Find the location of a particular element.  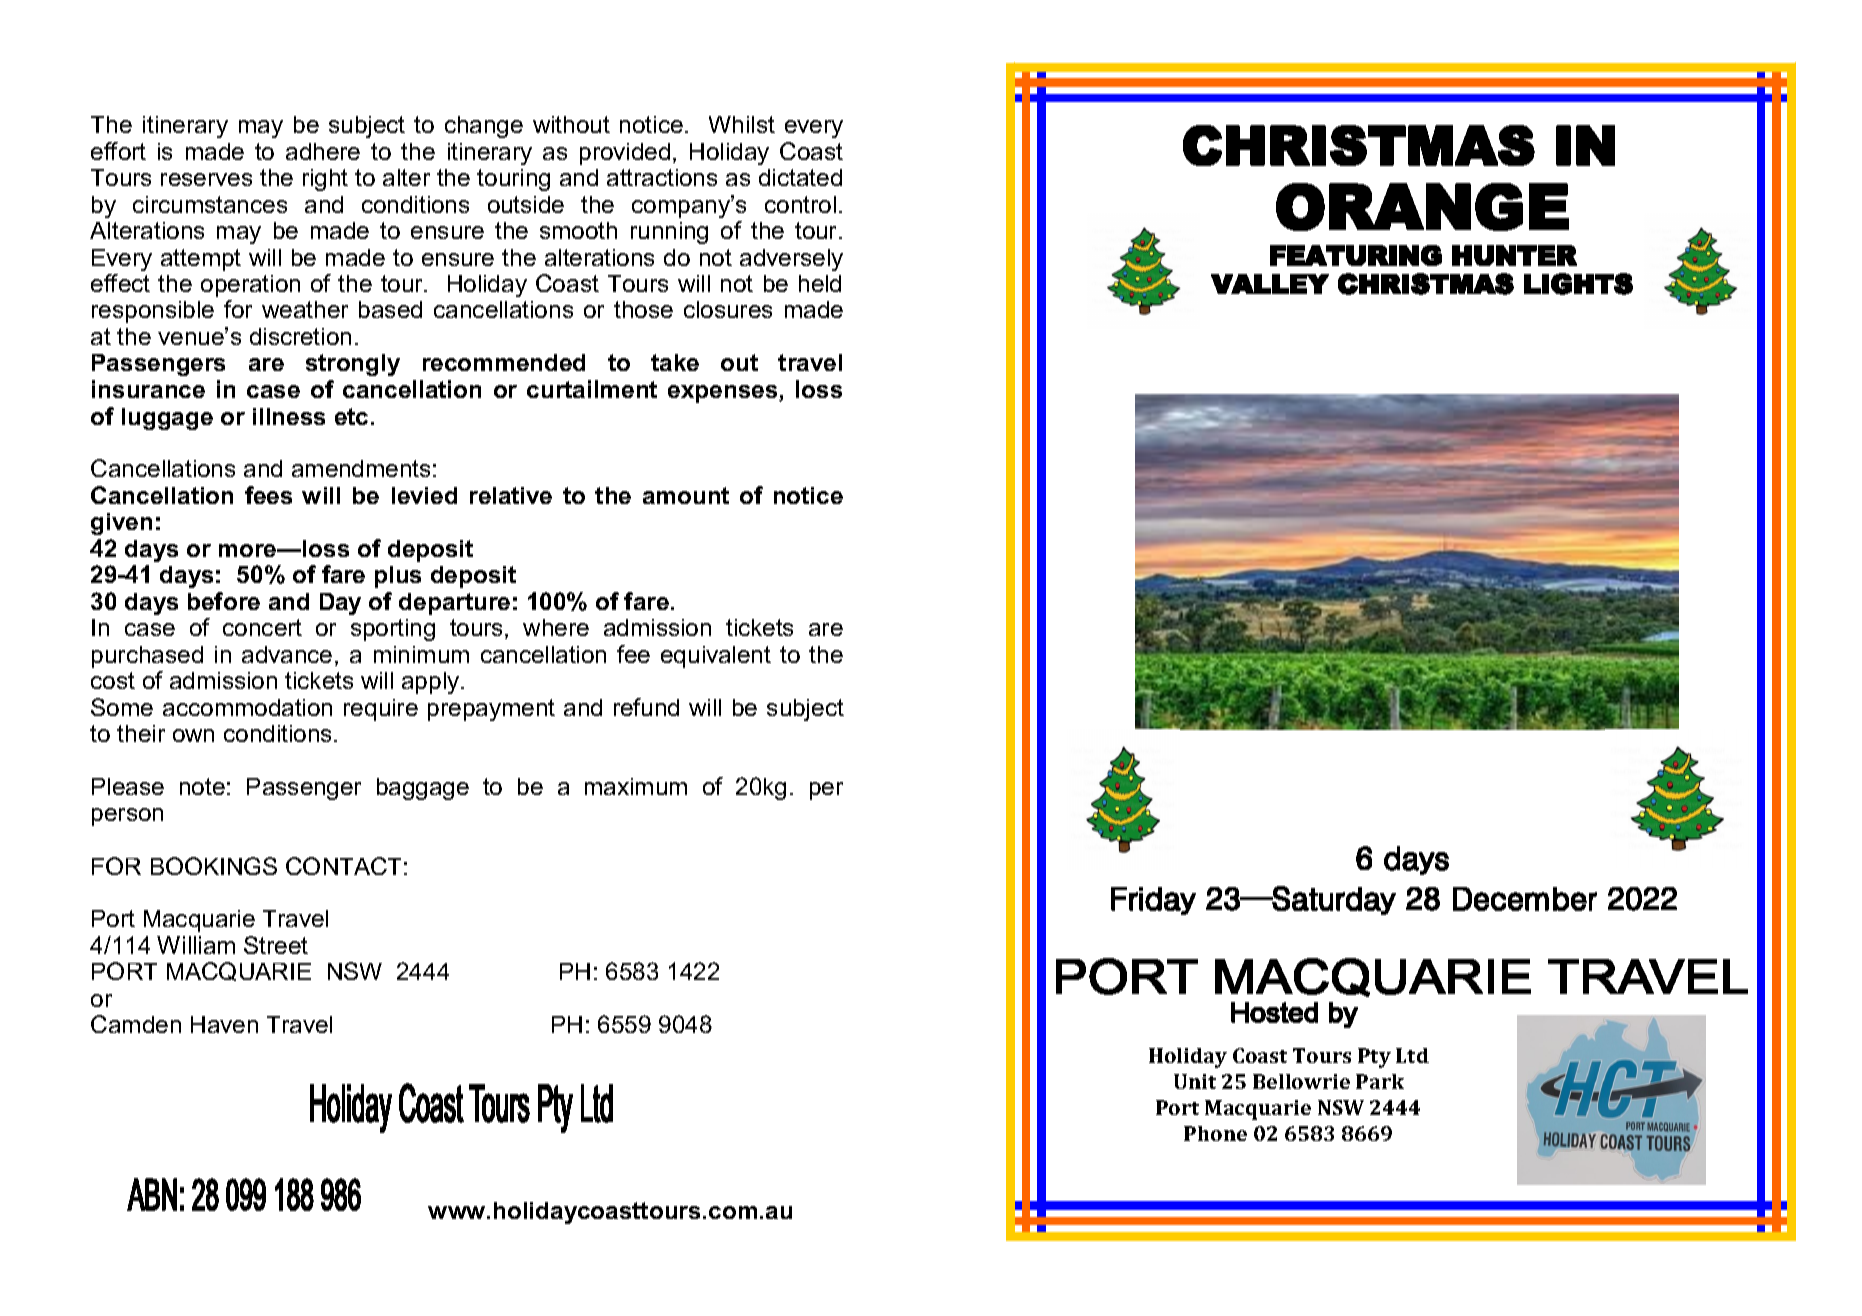

adhere is located at coordinates (323, 151).
